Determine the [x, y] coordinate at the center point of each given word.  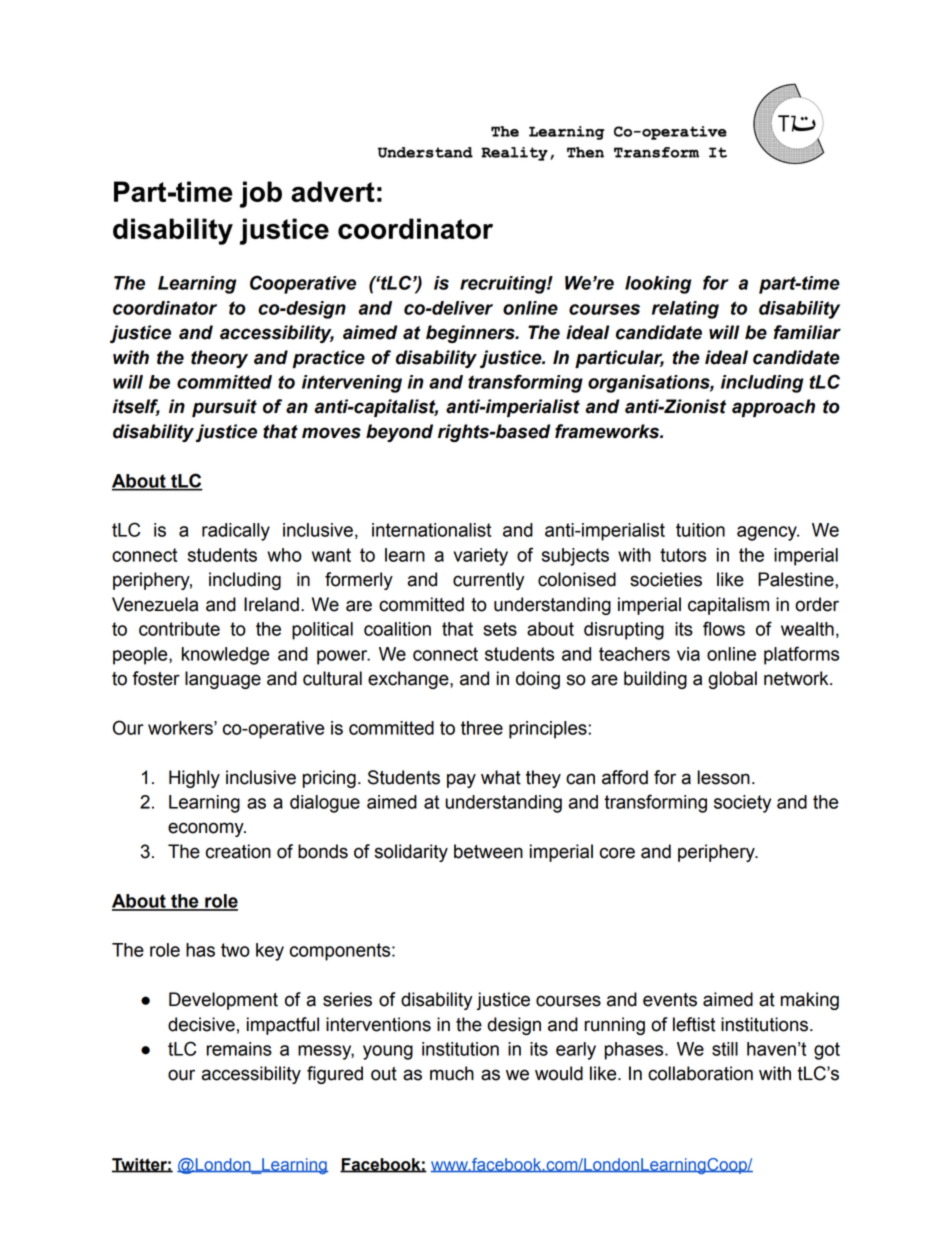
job [261, 194]
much [452, 1073]
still [725, 1049]
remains [239, 1049]
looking [658, 285]
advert [333, 191]
